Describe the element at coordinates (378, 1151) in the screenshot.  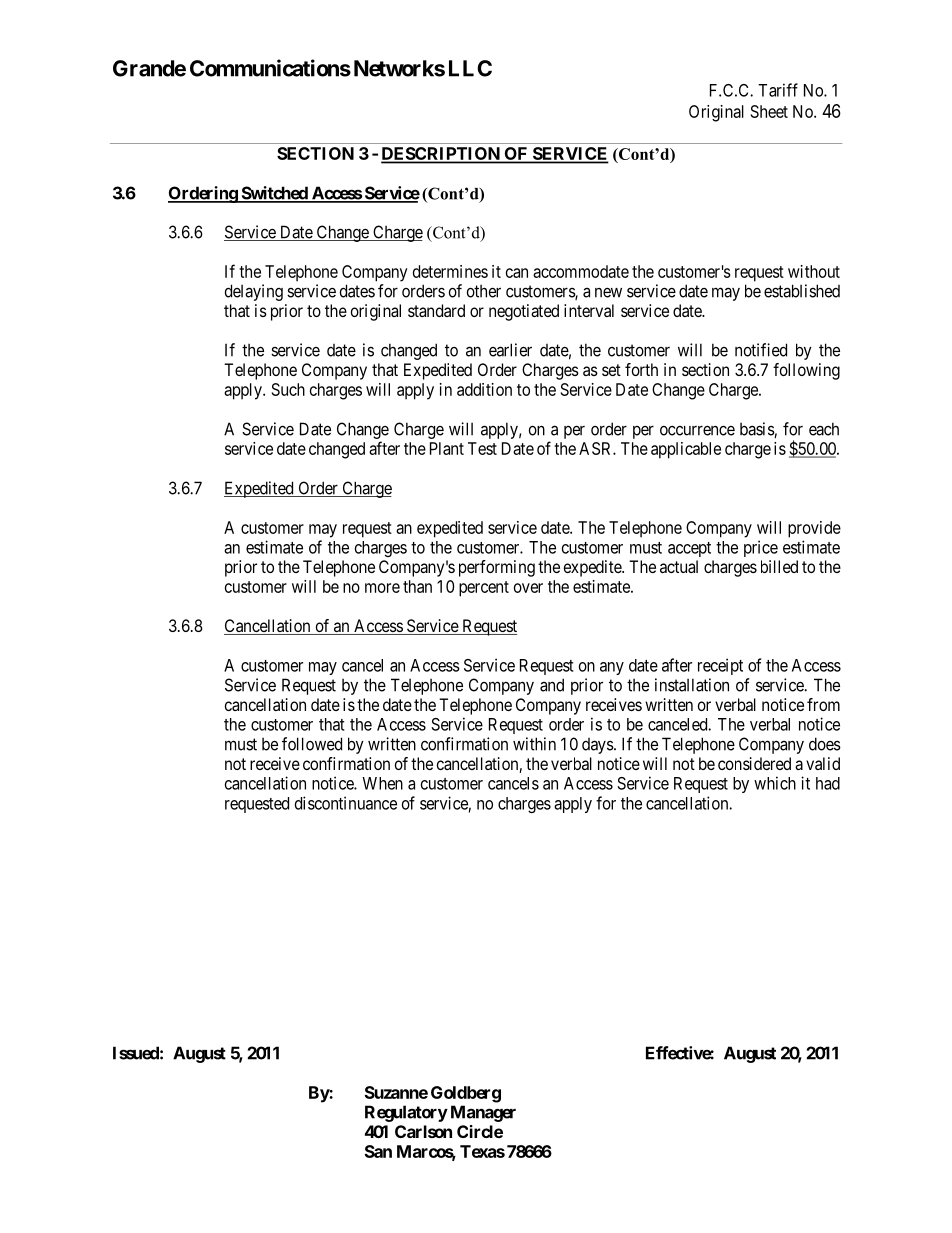
I see `San` at that location.
